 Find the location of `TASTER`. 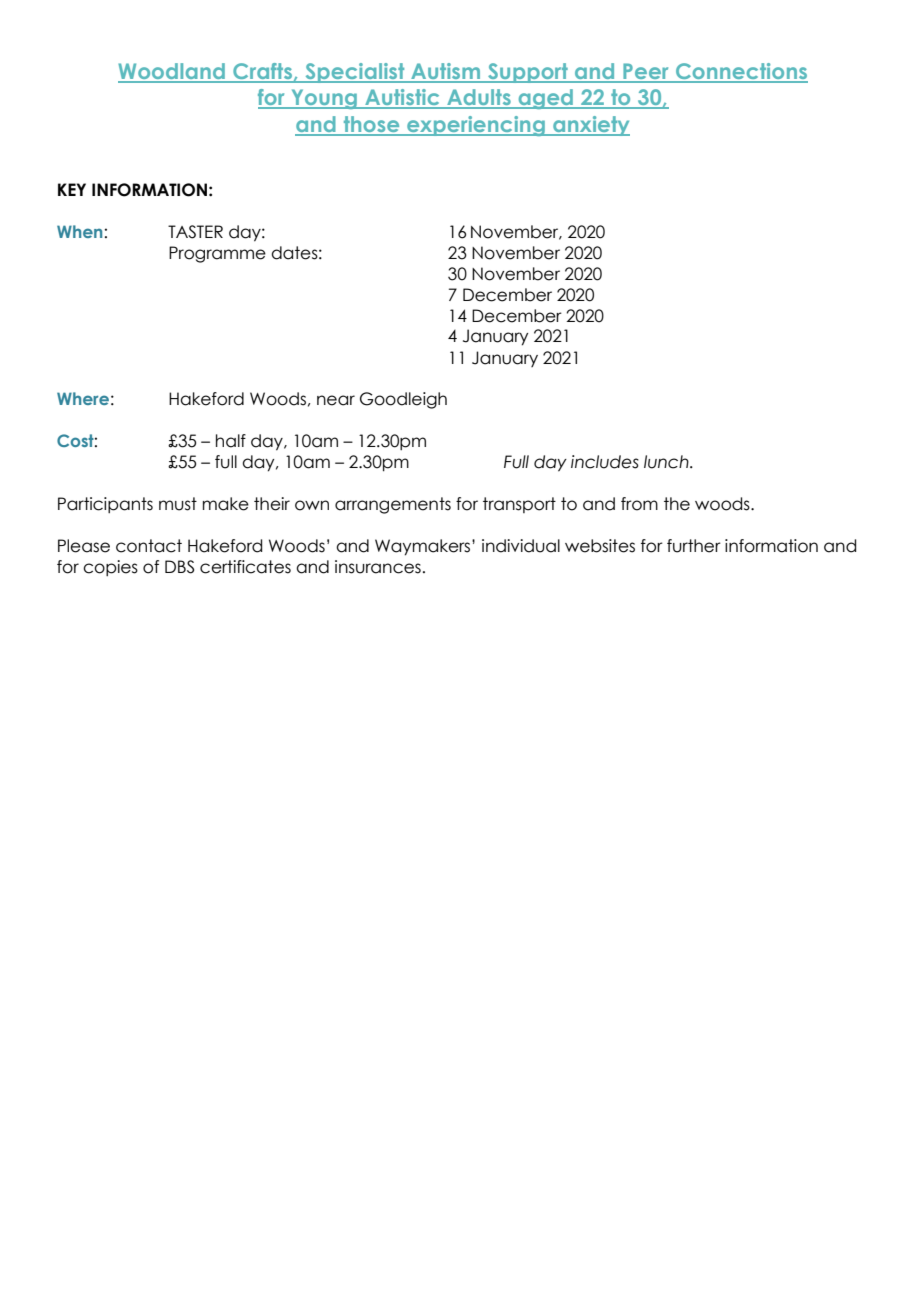

TASTER is located at coordinates (195, 232).
